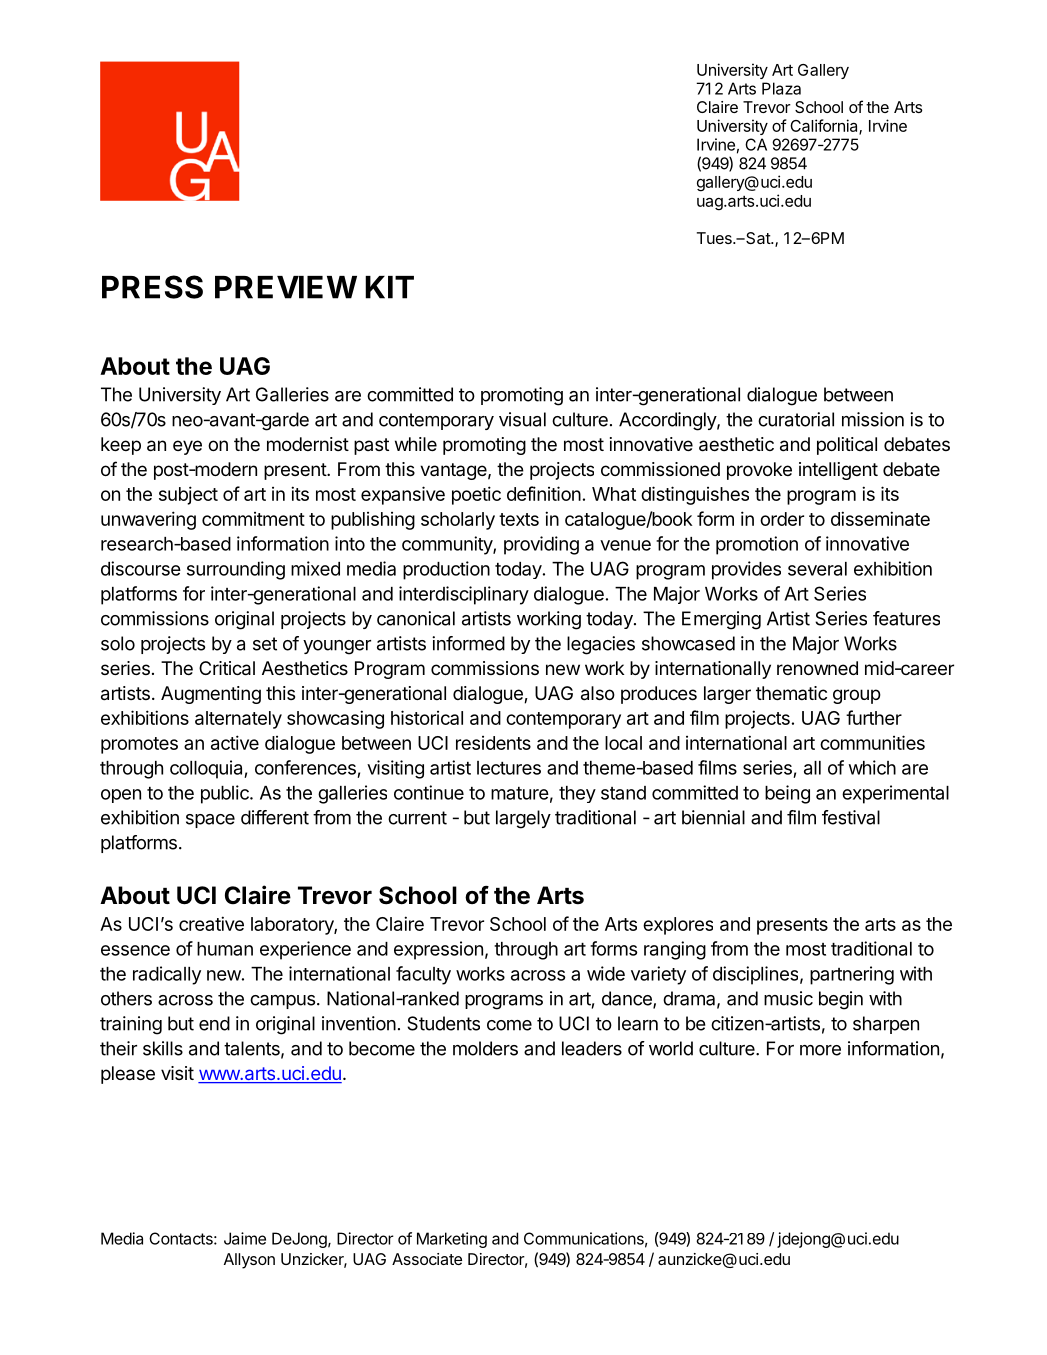 Image resolution: width=1047 pixels, height=1355 pixels. What do you see at coordinates (286, 287) in the image?
I see `PREVIEW` at bounding box center [286, 287].
